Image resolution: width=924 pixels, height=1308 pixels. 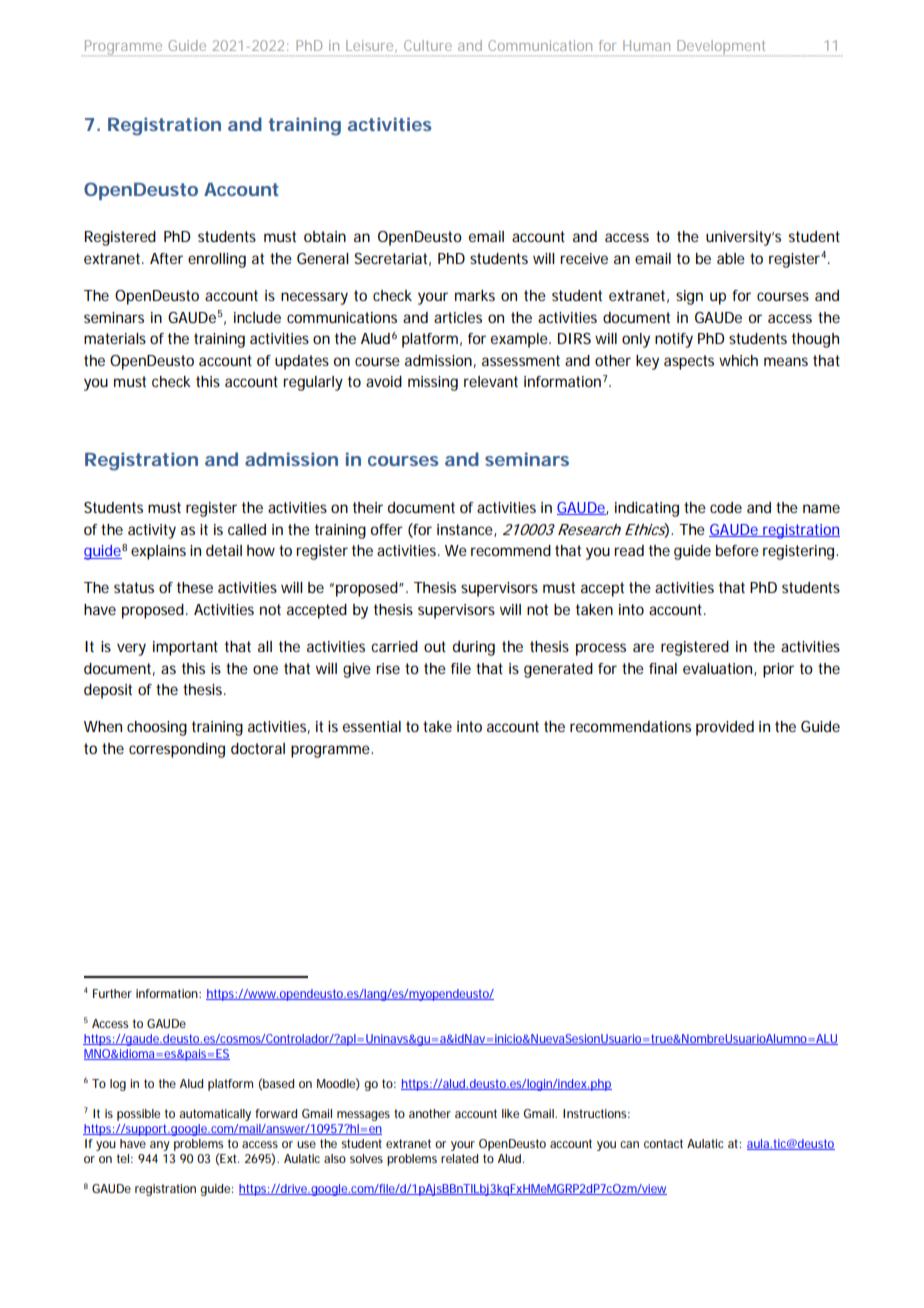 I want to click on corresponding, so click(x=177, y=750).
